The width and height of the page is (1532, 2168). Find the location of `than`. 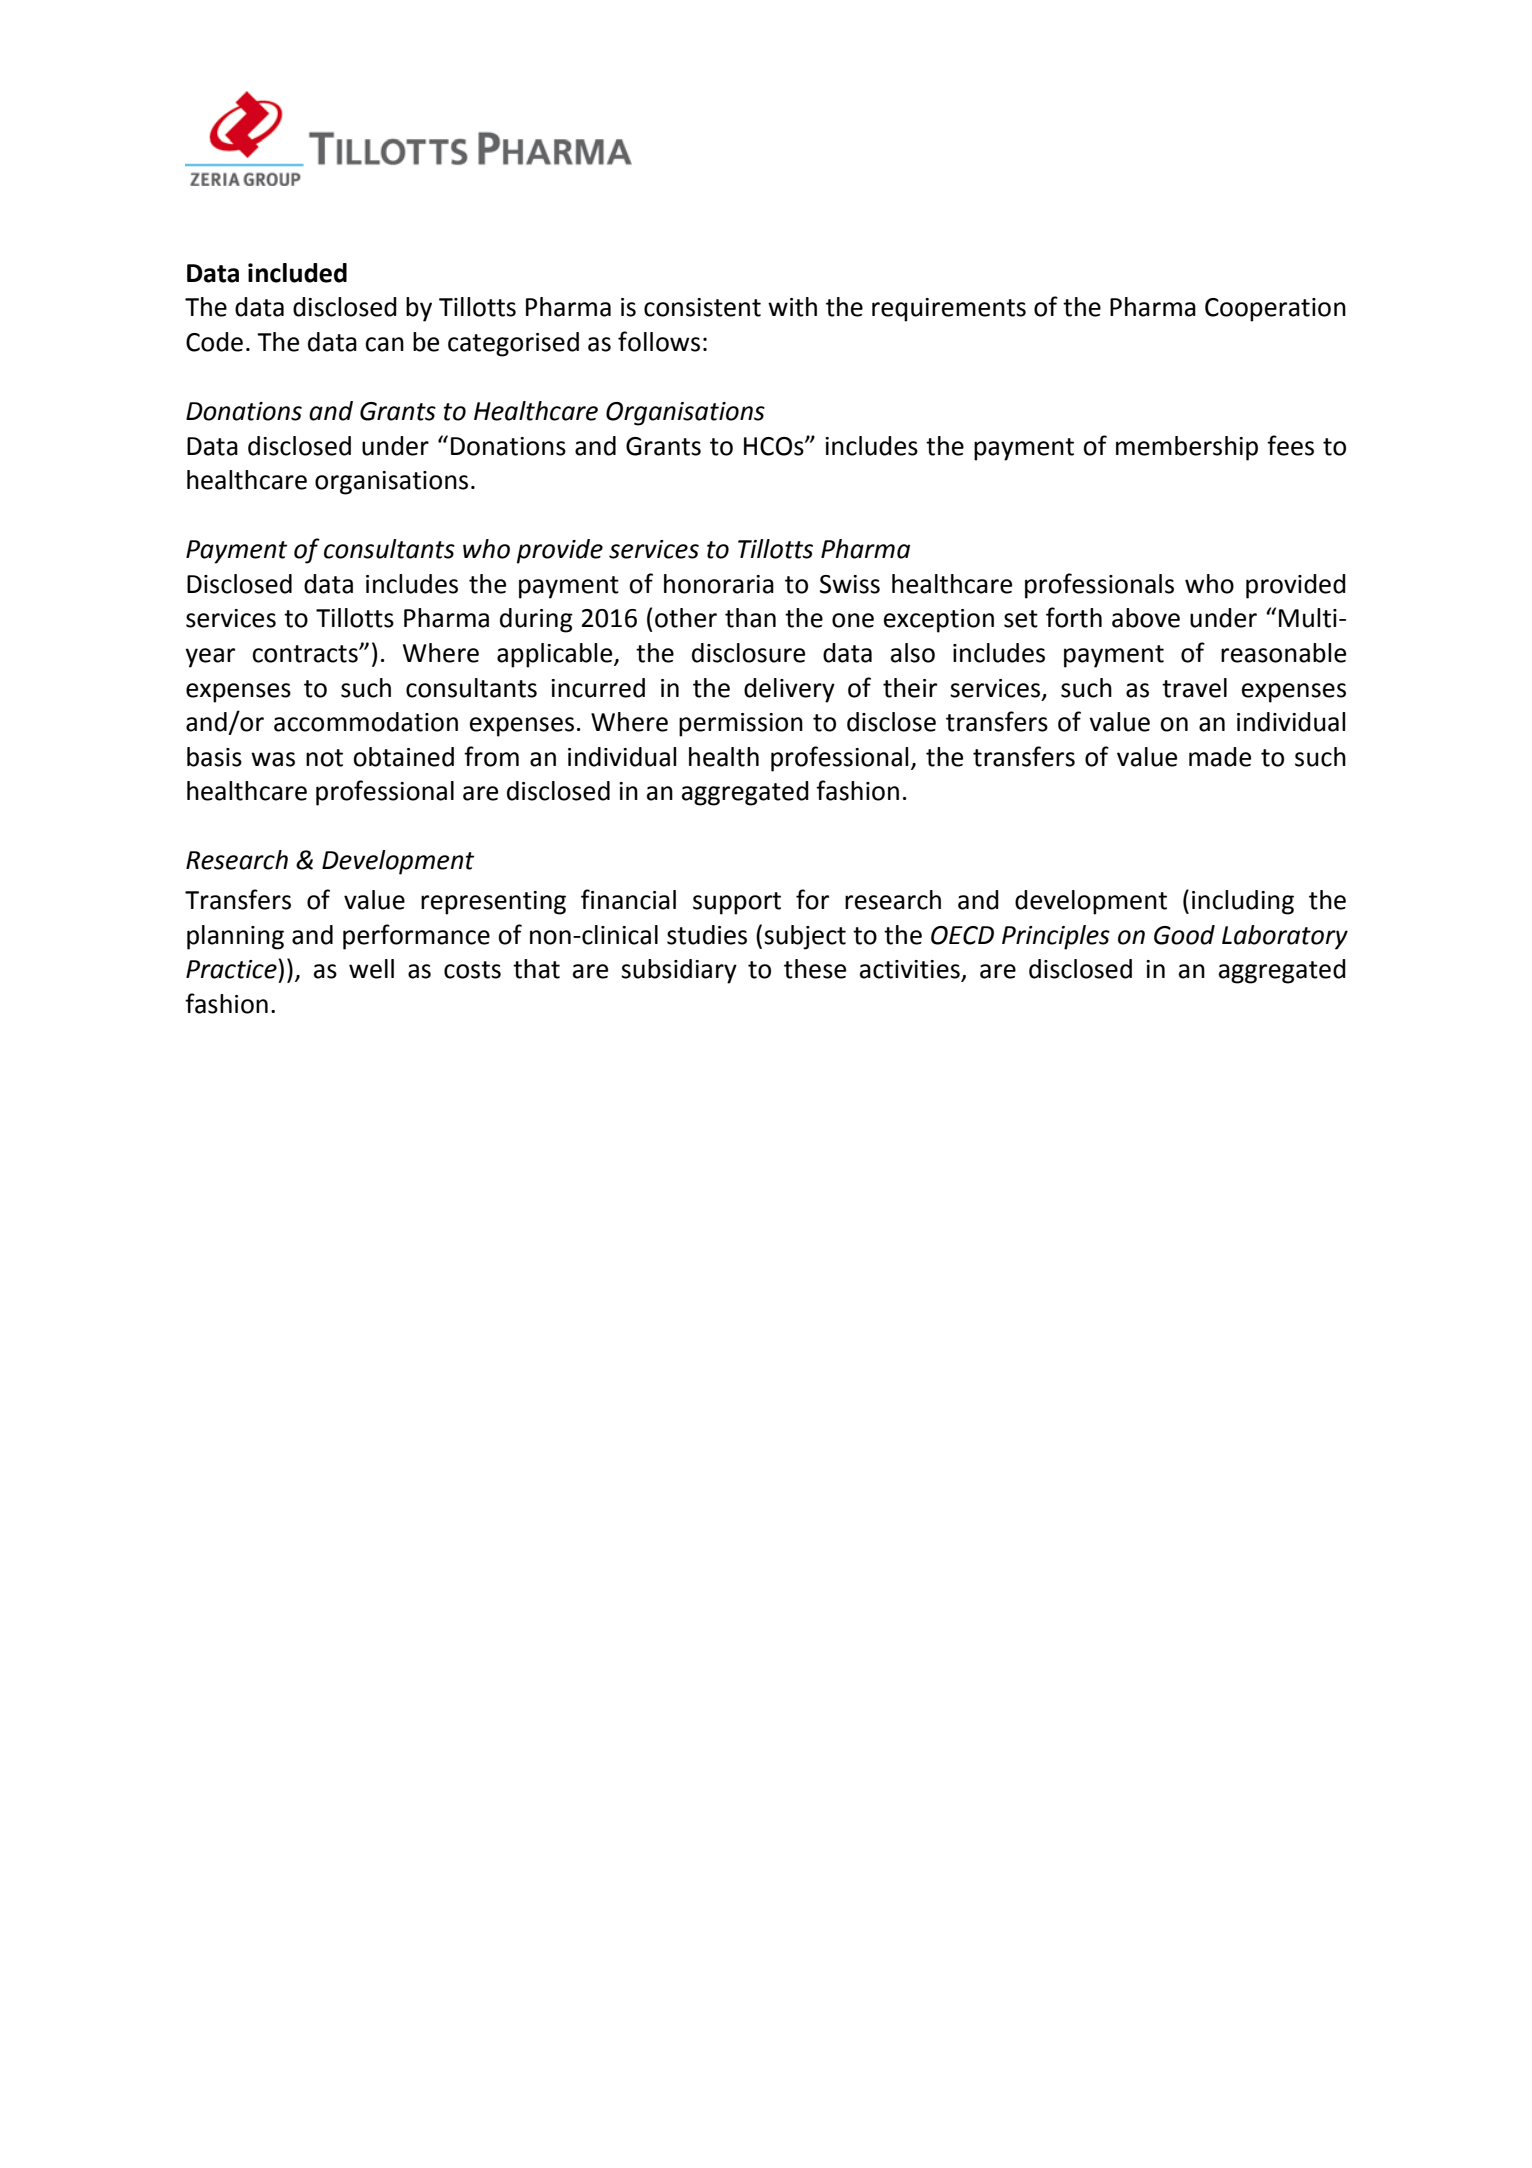

than is located at coordinates (750, 618).
